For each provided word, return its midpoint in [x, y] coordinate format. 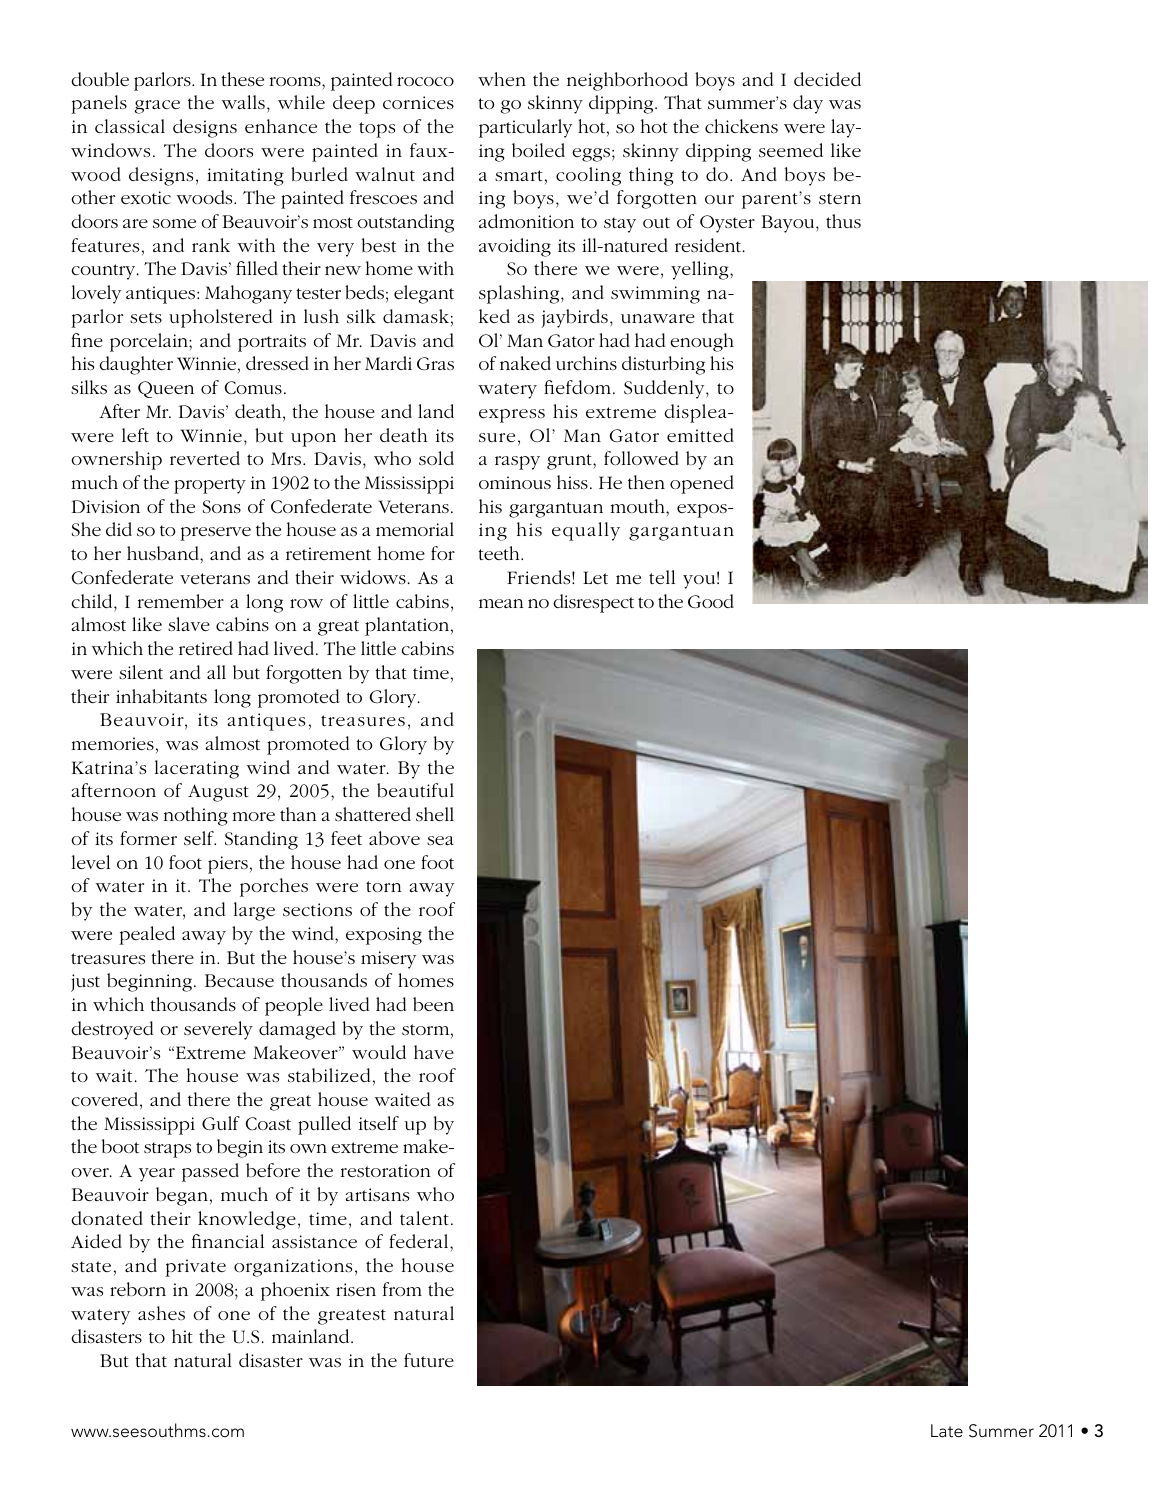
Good [711, 601]
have [434, 1052]
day [808, 104]
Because [239, 980]
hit [182, 1336]
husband [164, 553]
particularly [525, 128]
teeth [500, 553]
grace [157, 107]
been [433, 1004]
